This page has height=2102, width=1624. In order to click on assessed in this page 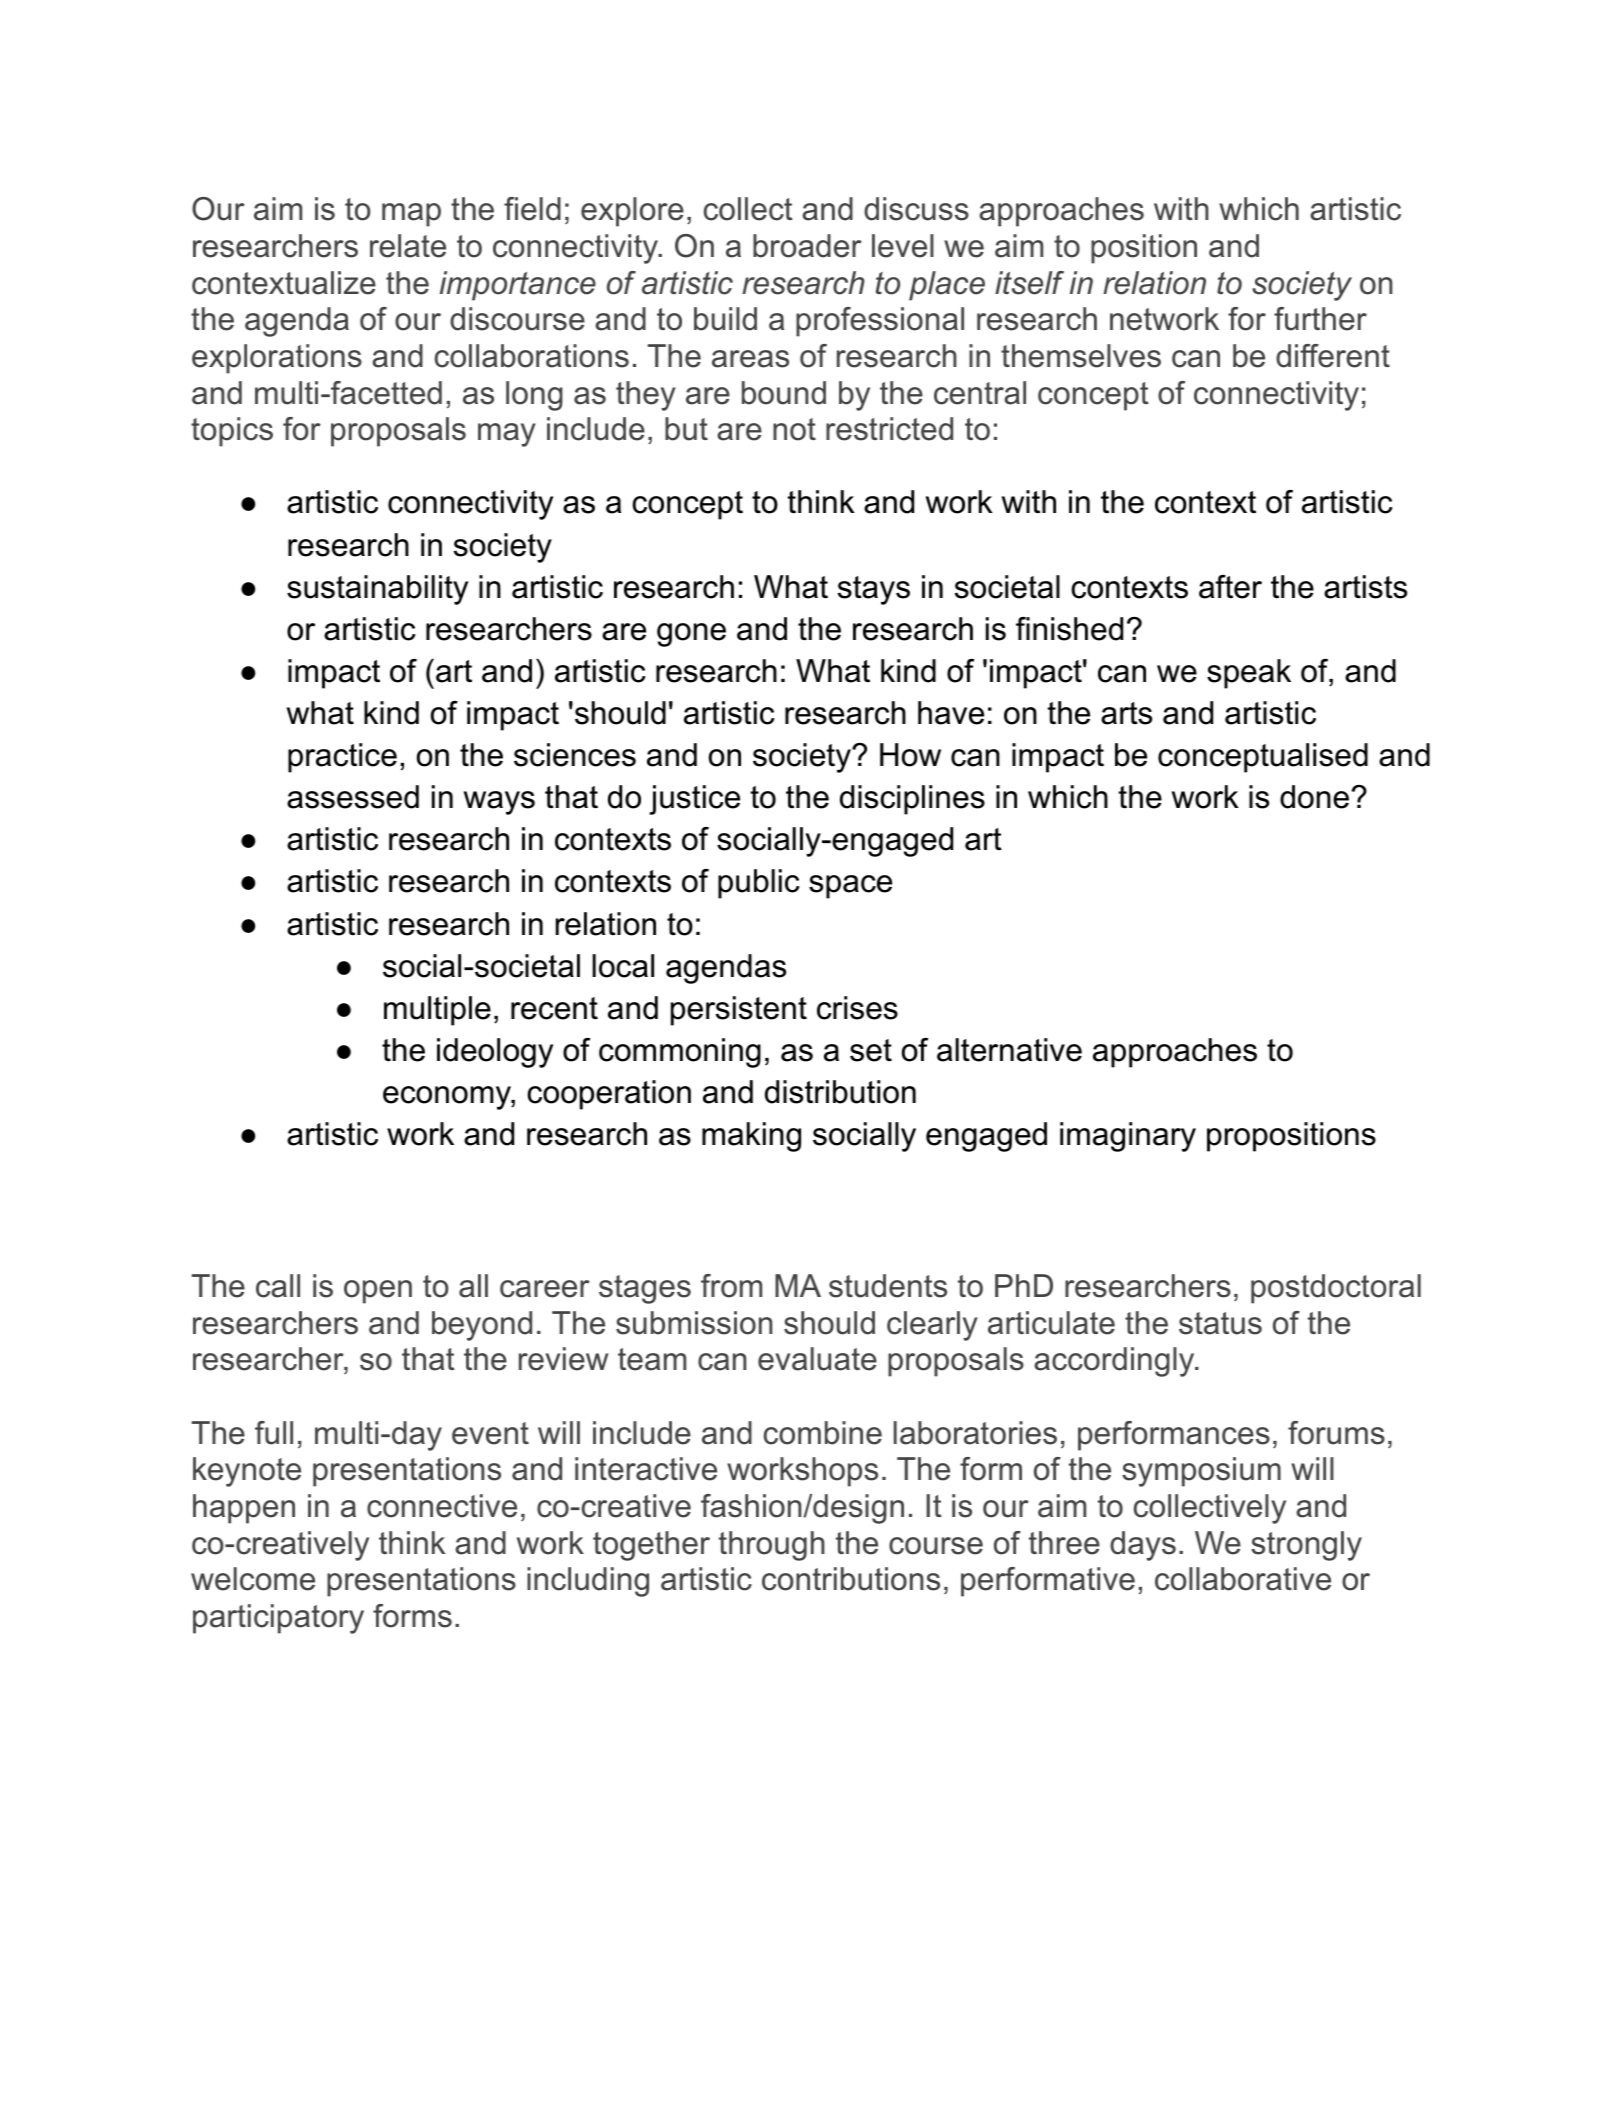, I will do `click(353, 797)`.
